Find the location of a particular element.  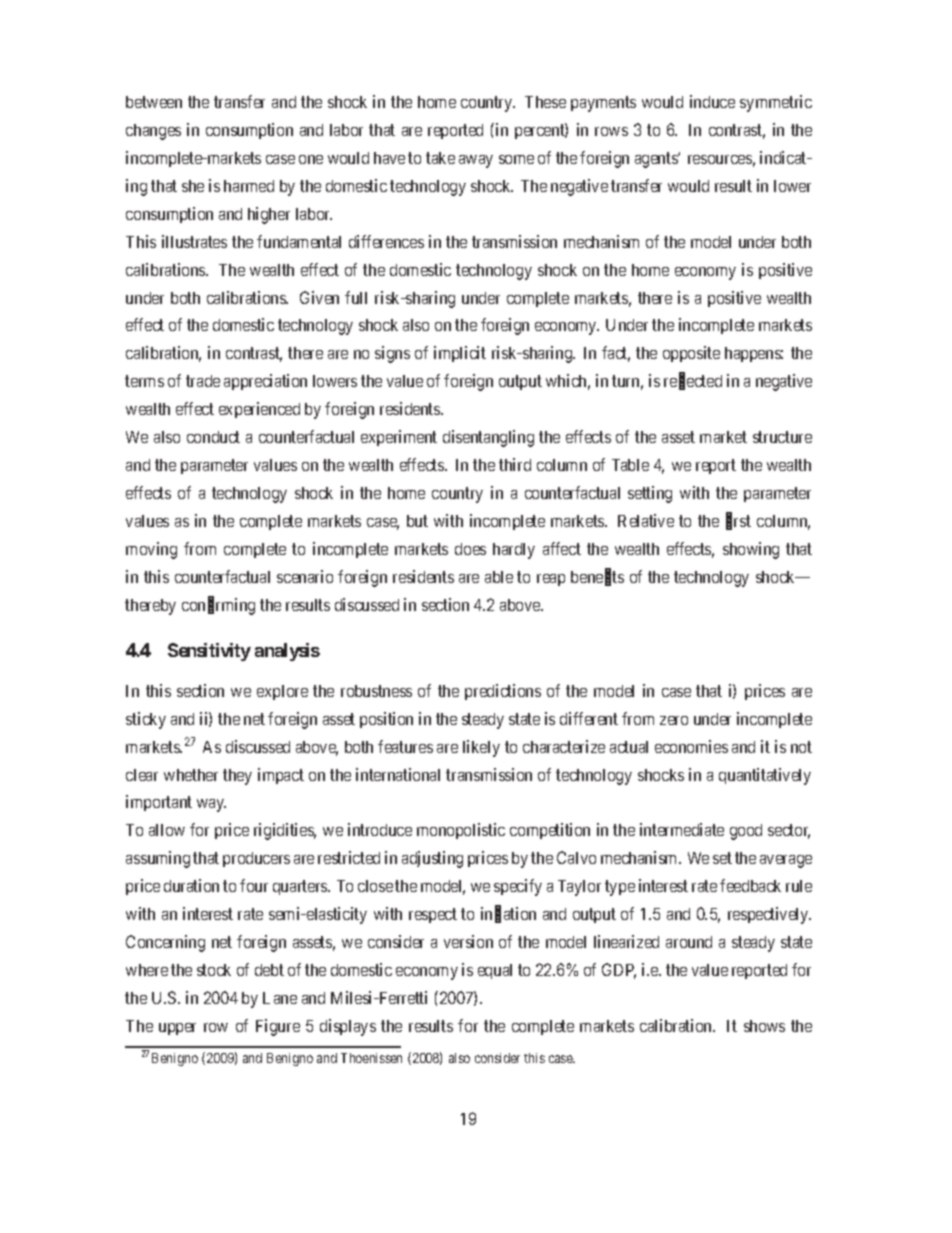

quantitatively is located at coordinates (765, 776).
